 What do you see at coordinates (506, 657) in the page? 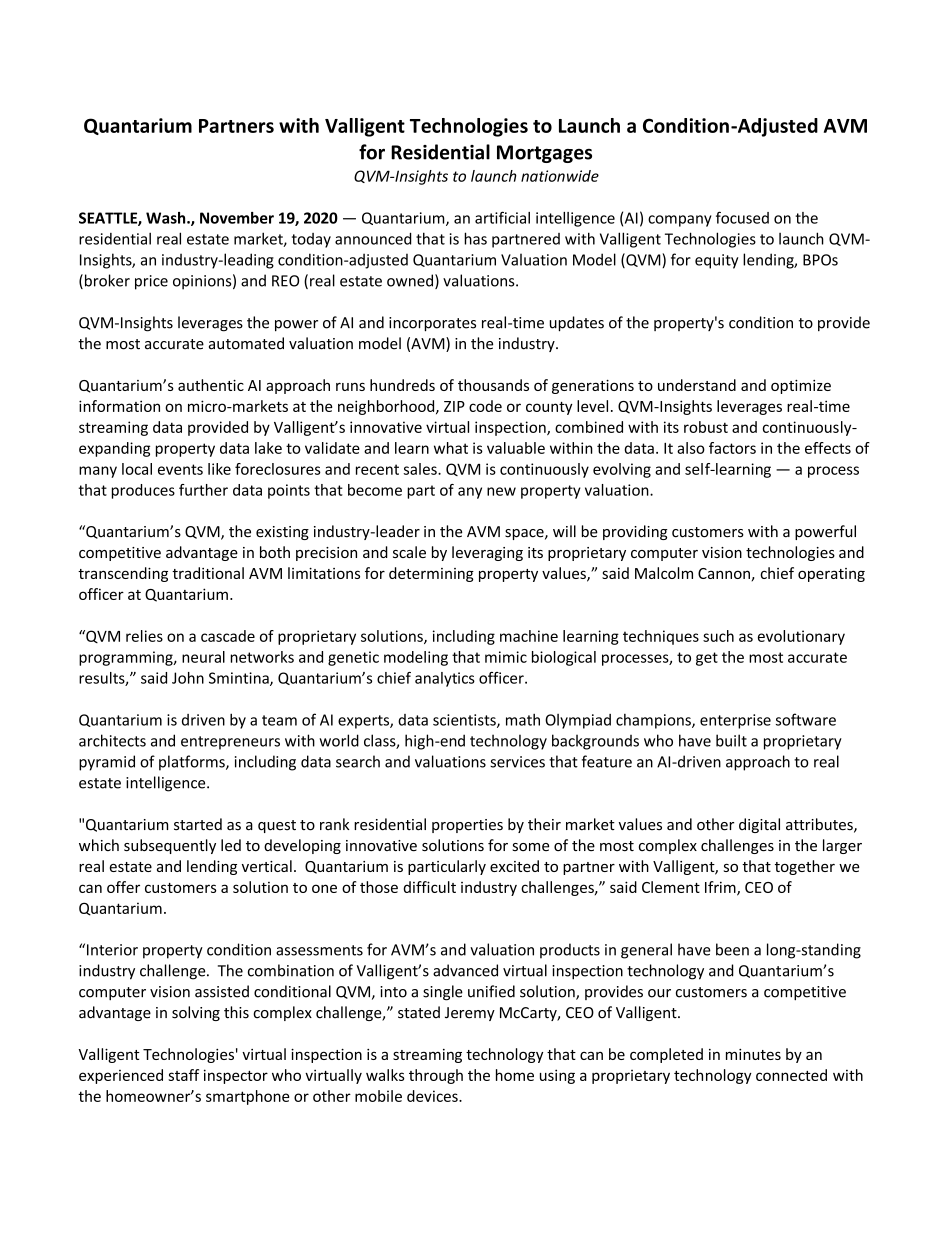
I see `mimic` at bounding box center [506, 657].
